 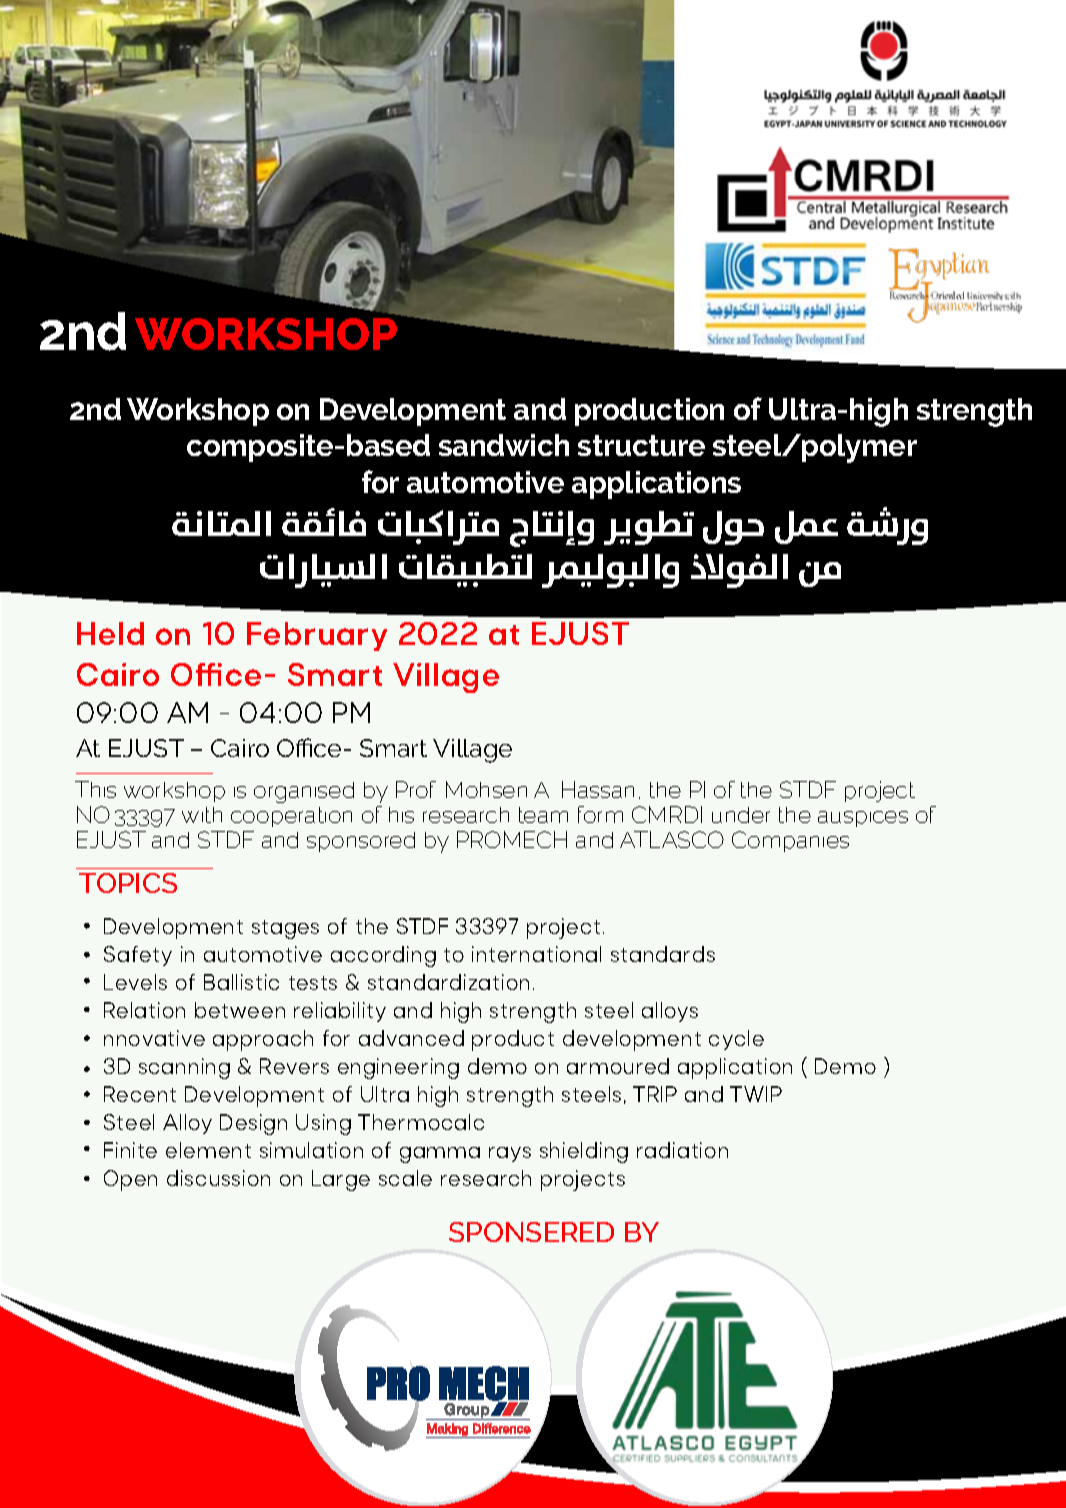 What do you see at coordinates (317, 636) in the image?
I see `February` at bounding box center [317, 636].
